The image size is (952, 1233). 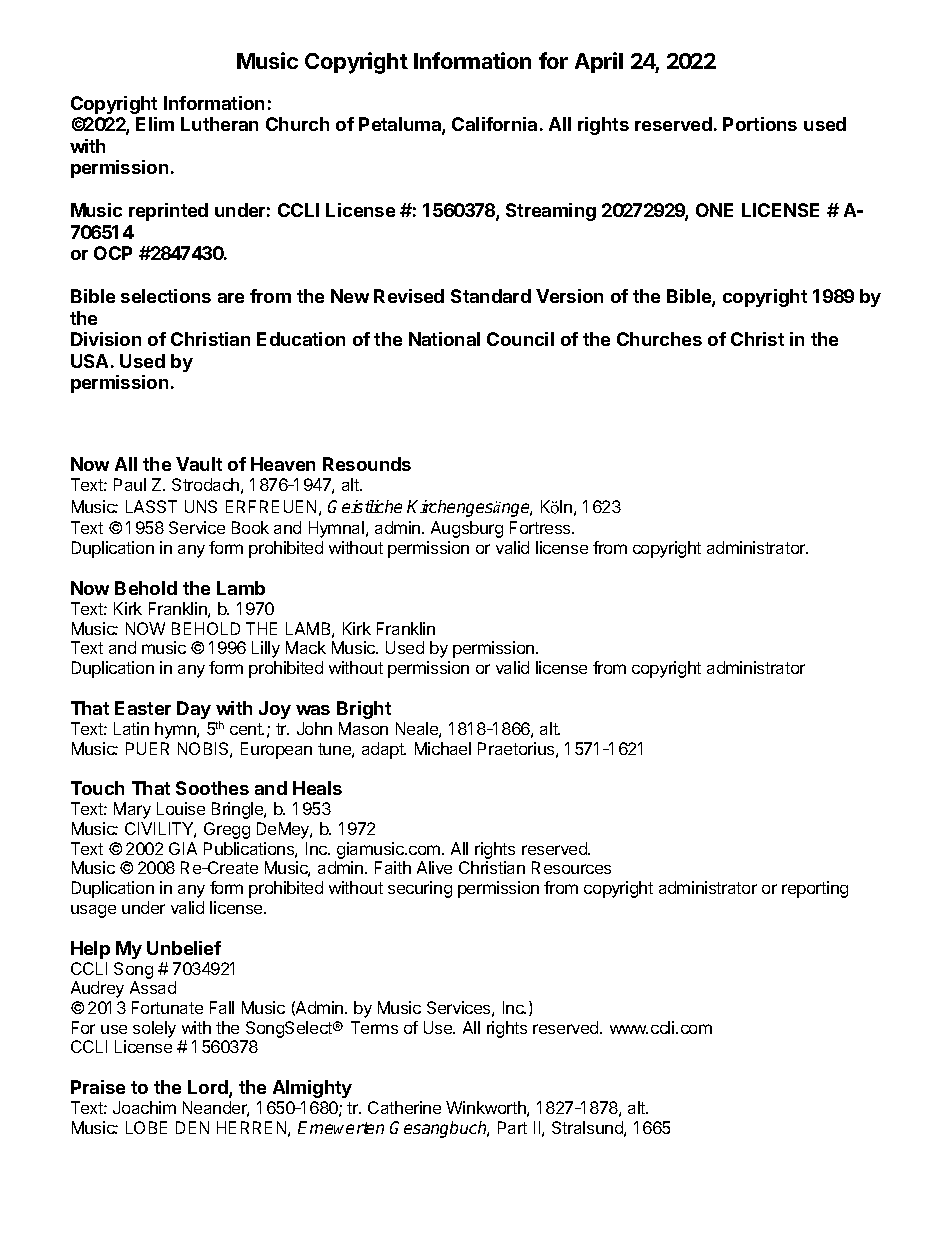 What do you see at coordinates (181, 808) in the page?
I see `Louise` at bounding box center [181, 808].
